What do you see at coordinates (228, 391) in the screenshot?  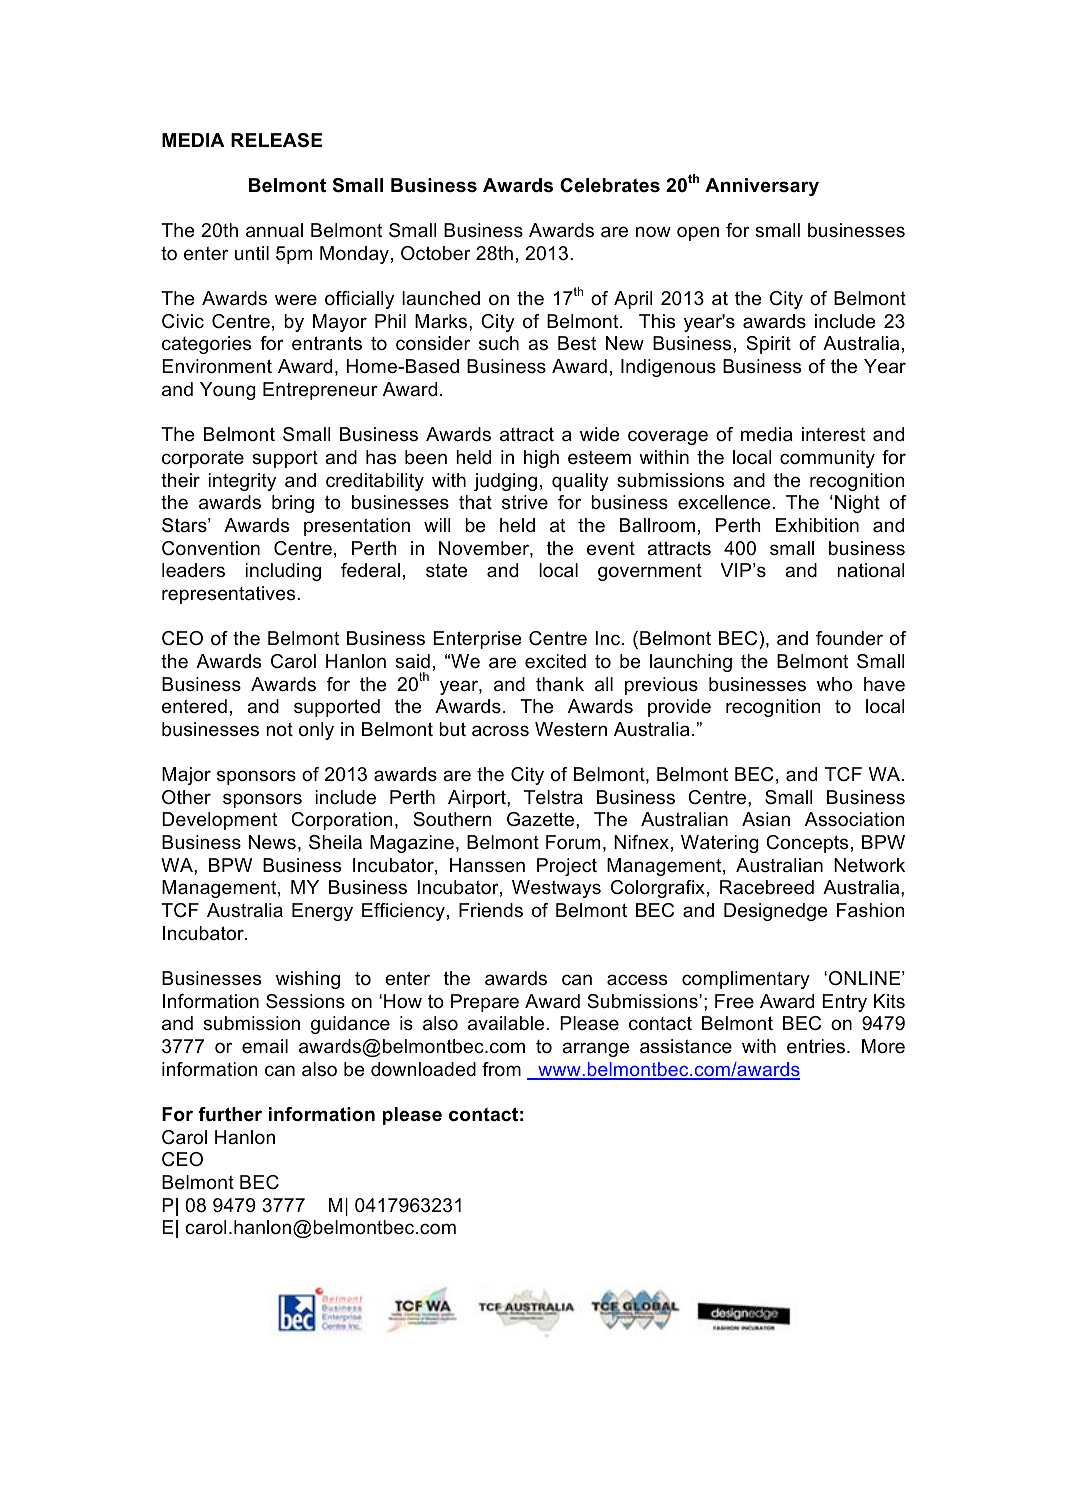 I see `Young` at bounding box center [228, 391].
